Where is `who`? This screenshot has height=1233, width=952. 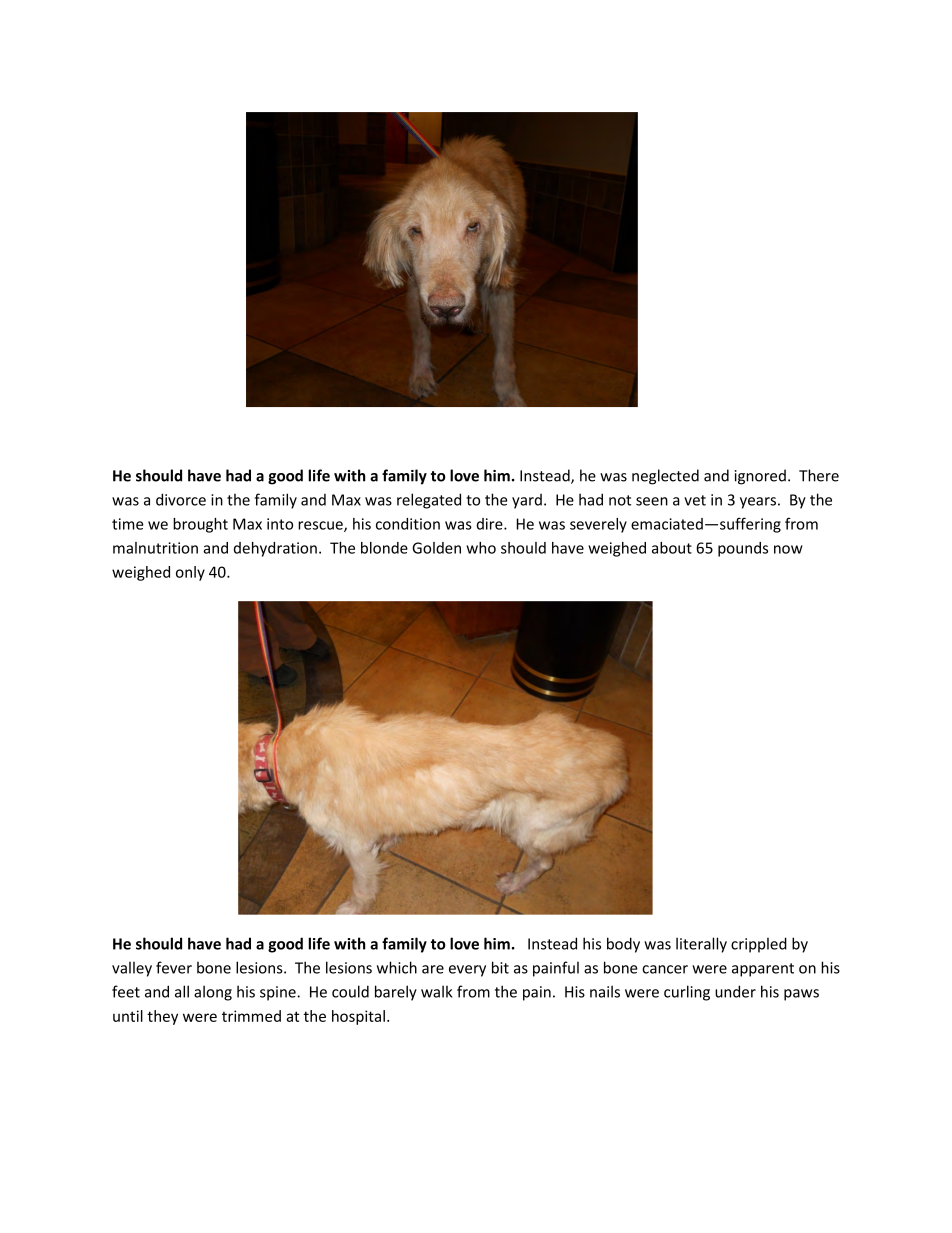
who is located at coordinates (481, 548).
